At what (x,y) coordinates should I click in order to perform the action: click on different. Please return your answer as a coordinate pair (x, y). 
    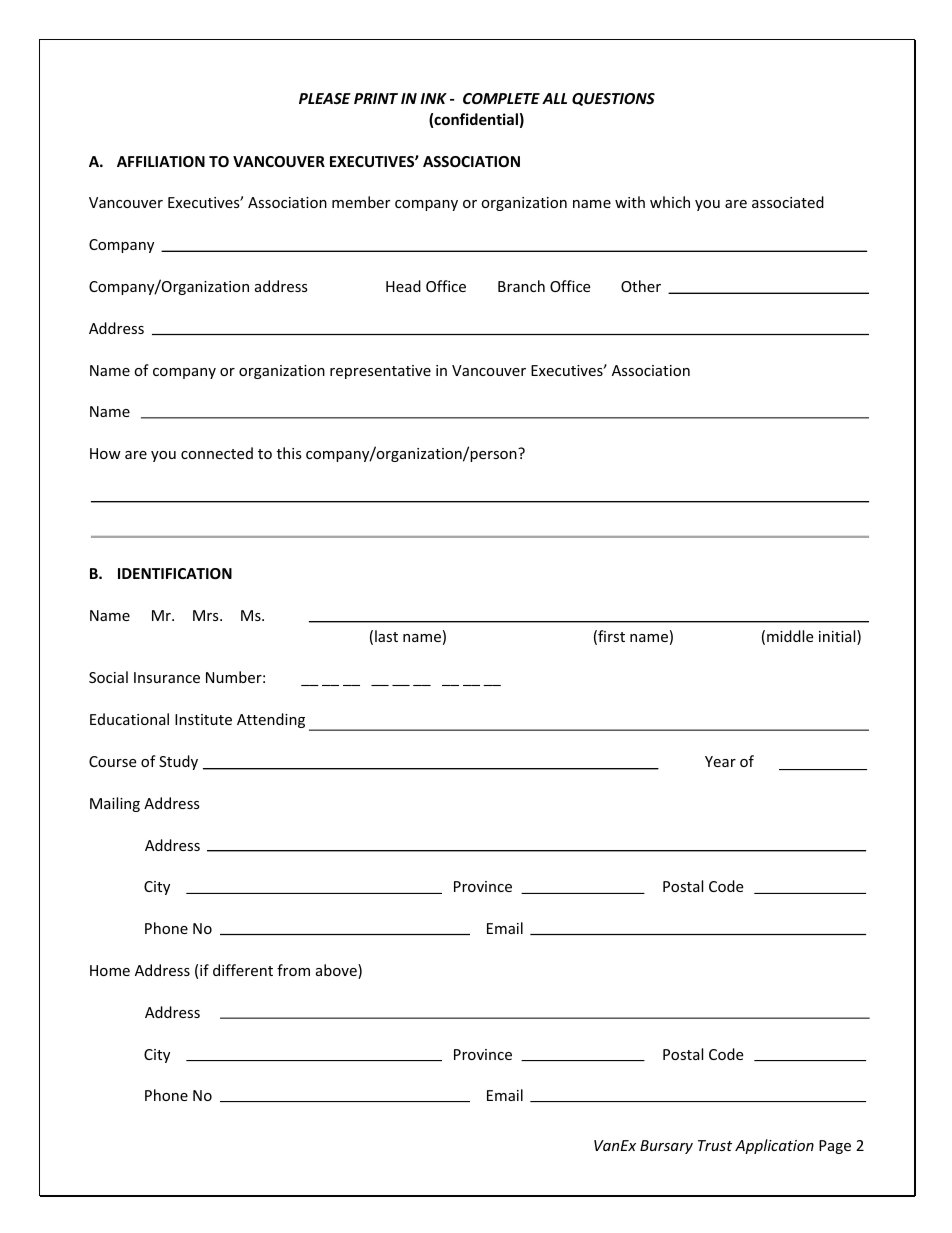
    Looking at the image, I should click on (243, 970).
